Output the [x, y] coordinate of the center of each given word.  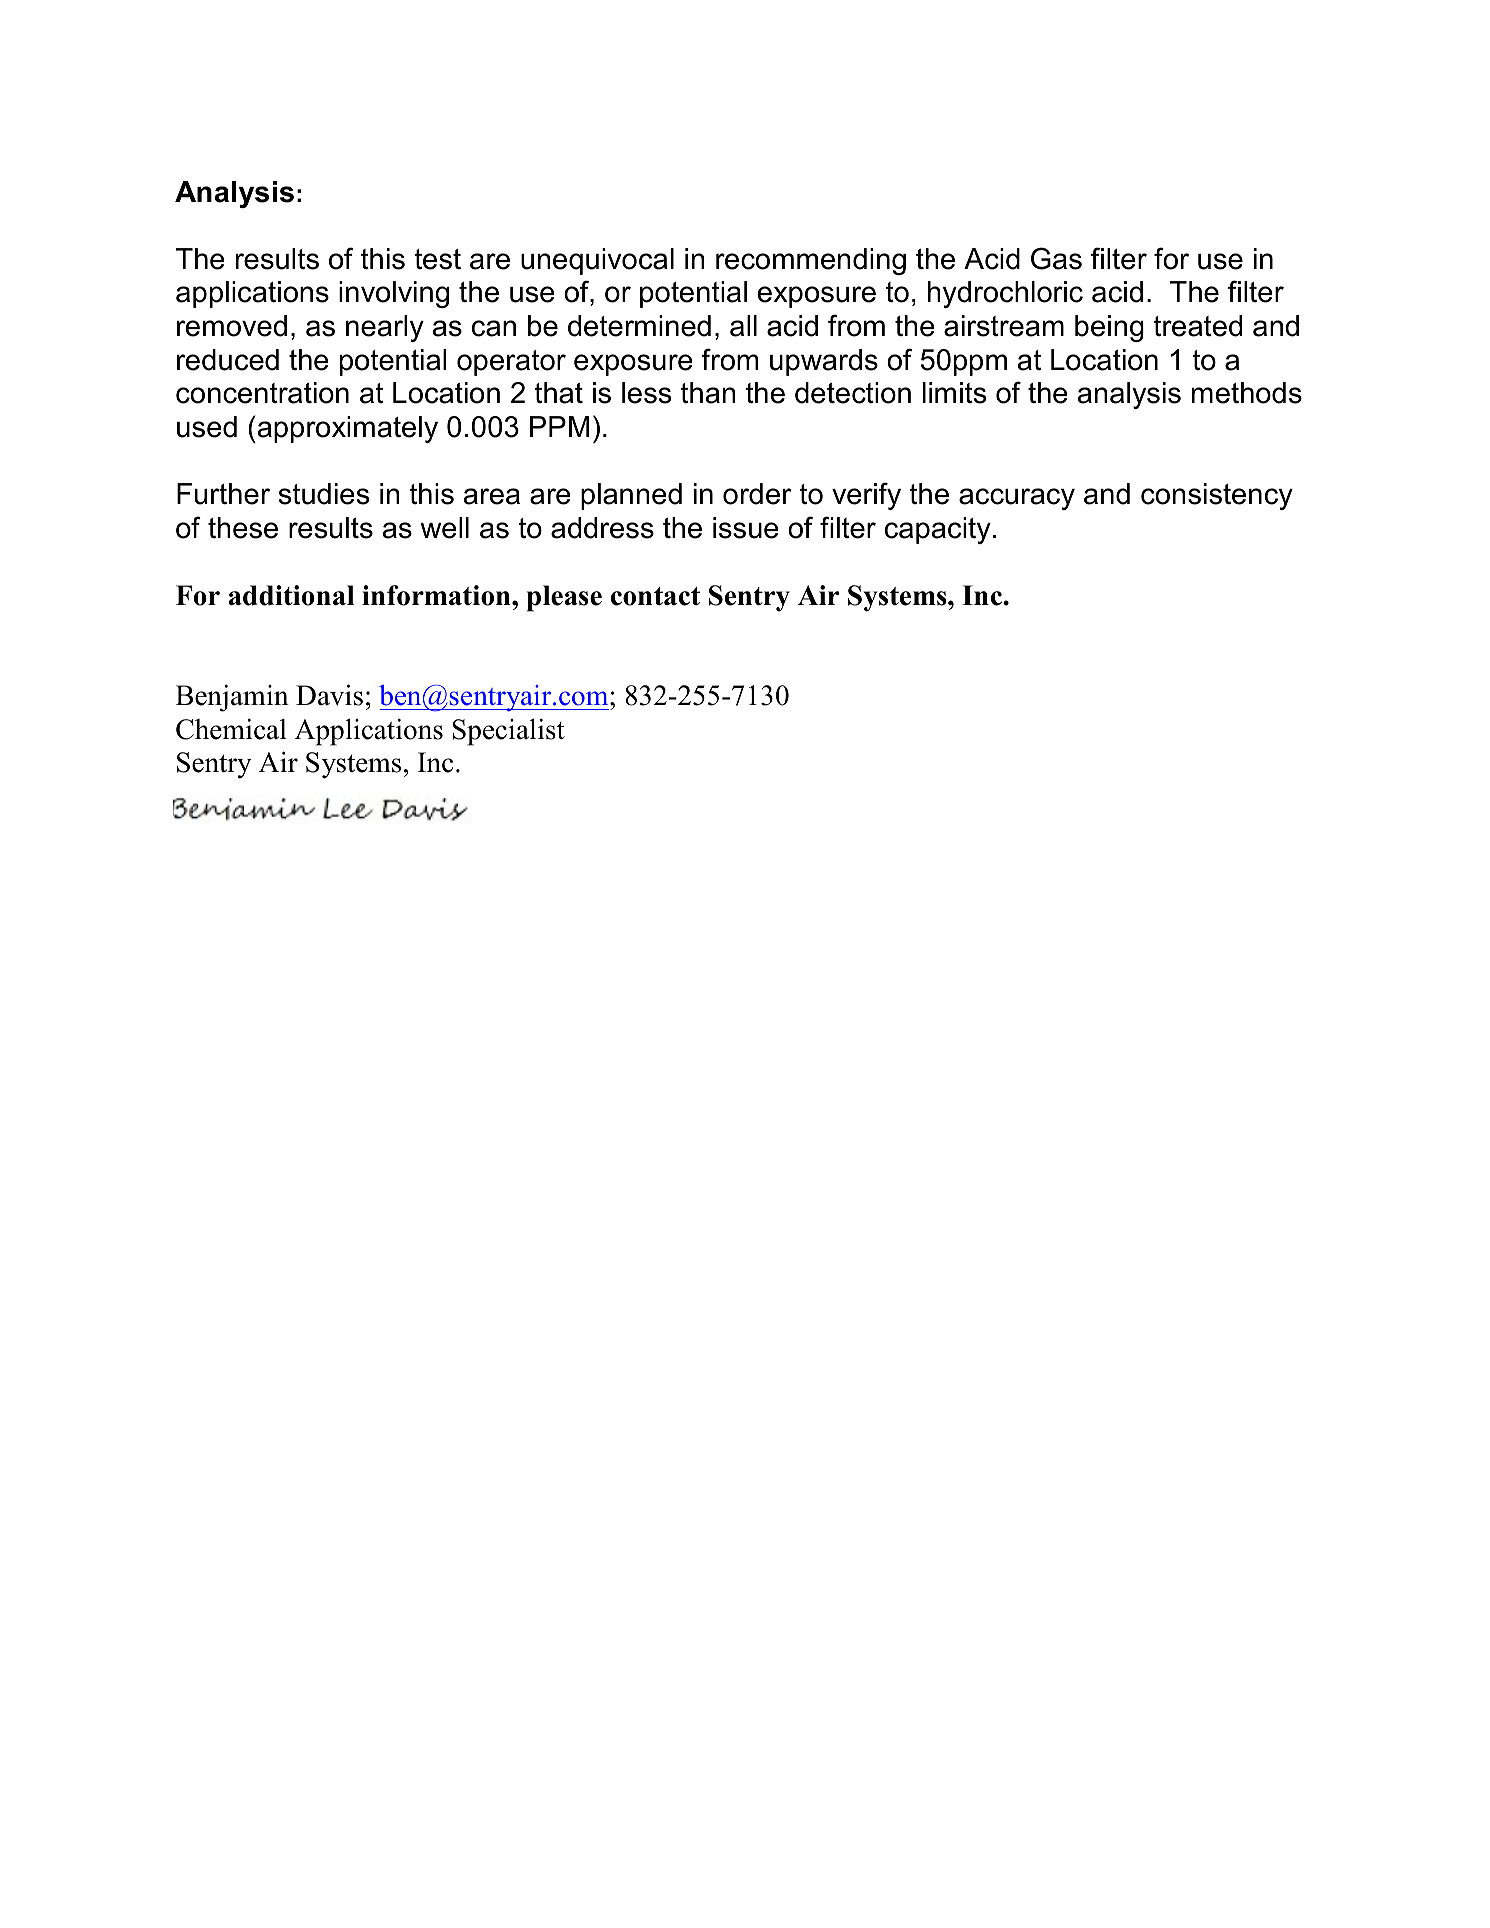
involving [394, 294]
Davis [329, 695]
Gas [1056, 258]
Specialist [509, 732]
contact [655, 596]
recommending [811, 261]
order [757, 494]
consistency [1217, 496]
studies [324, 494]
